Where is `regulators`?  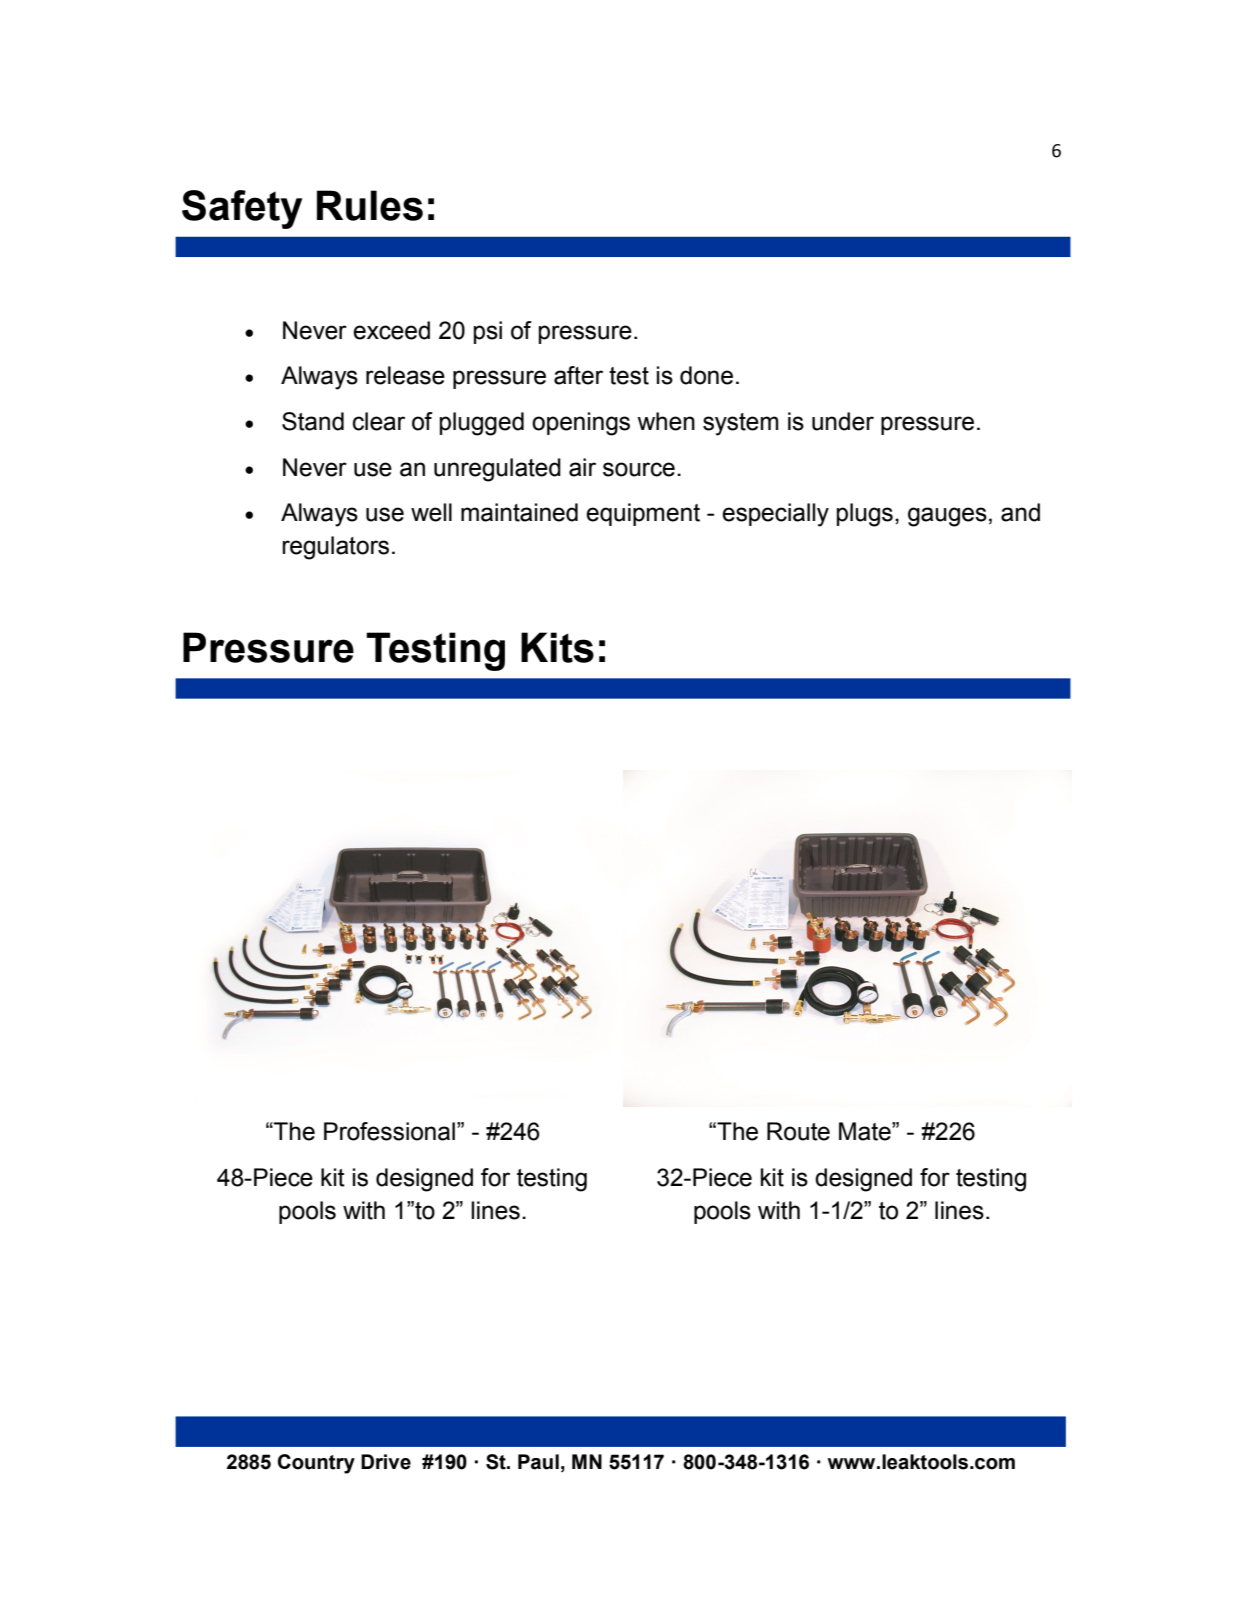
regulators is located at coordinates (335, 548).
